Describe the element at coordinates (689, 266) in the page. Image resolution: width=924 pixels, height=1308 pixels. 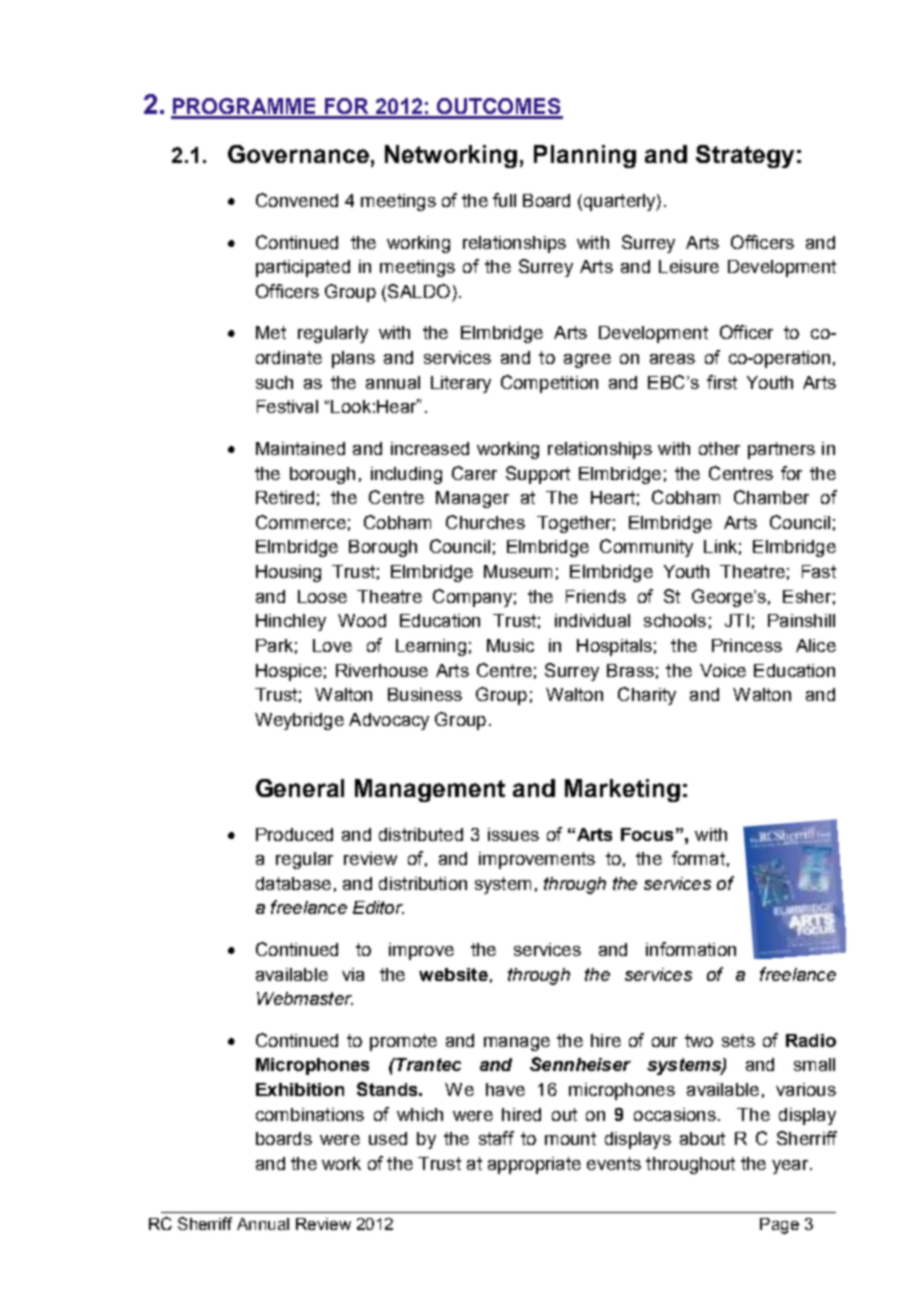
I see `Leisure` at that location.
